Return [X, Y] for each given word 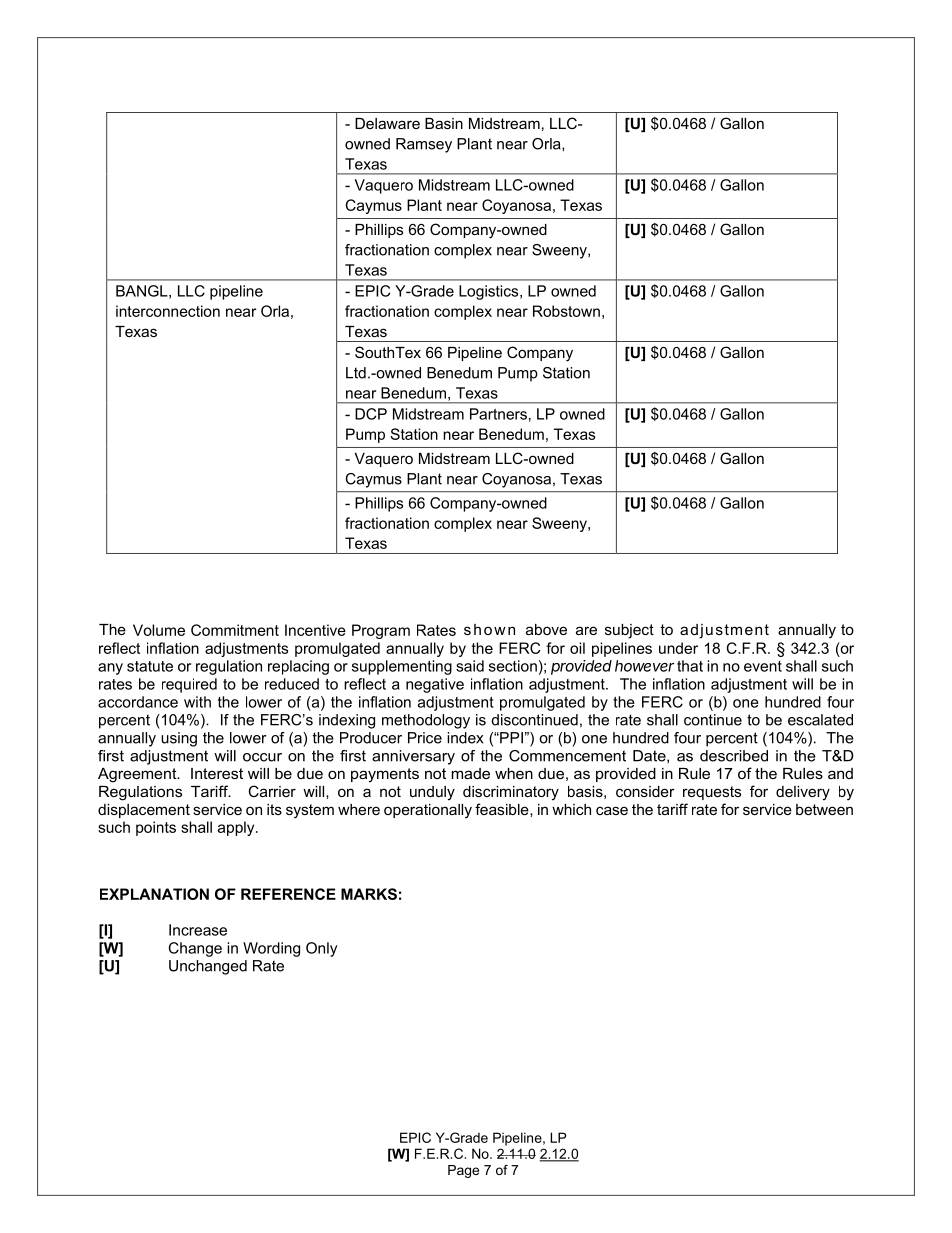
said [470, 666]
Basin [444, 123]
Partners [498, 414]
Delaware [387, 123]
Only [321, 949]
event [763, 666]
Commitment [235, 630]
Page [463, 1171]
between [824, 809]
